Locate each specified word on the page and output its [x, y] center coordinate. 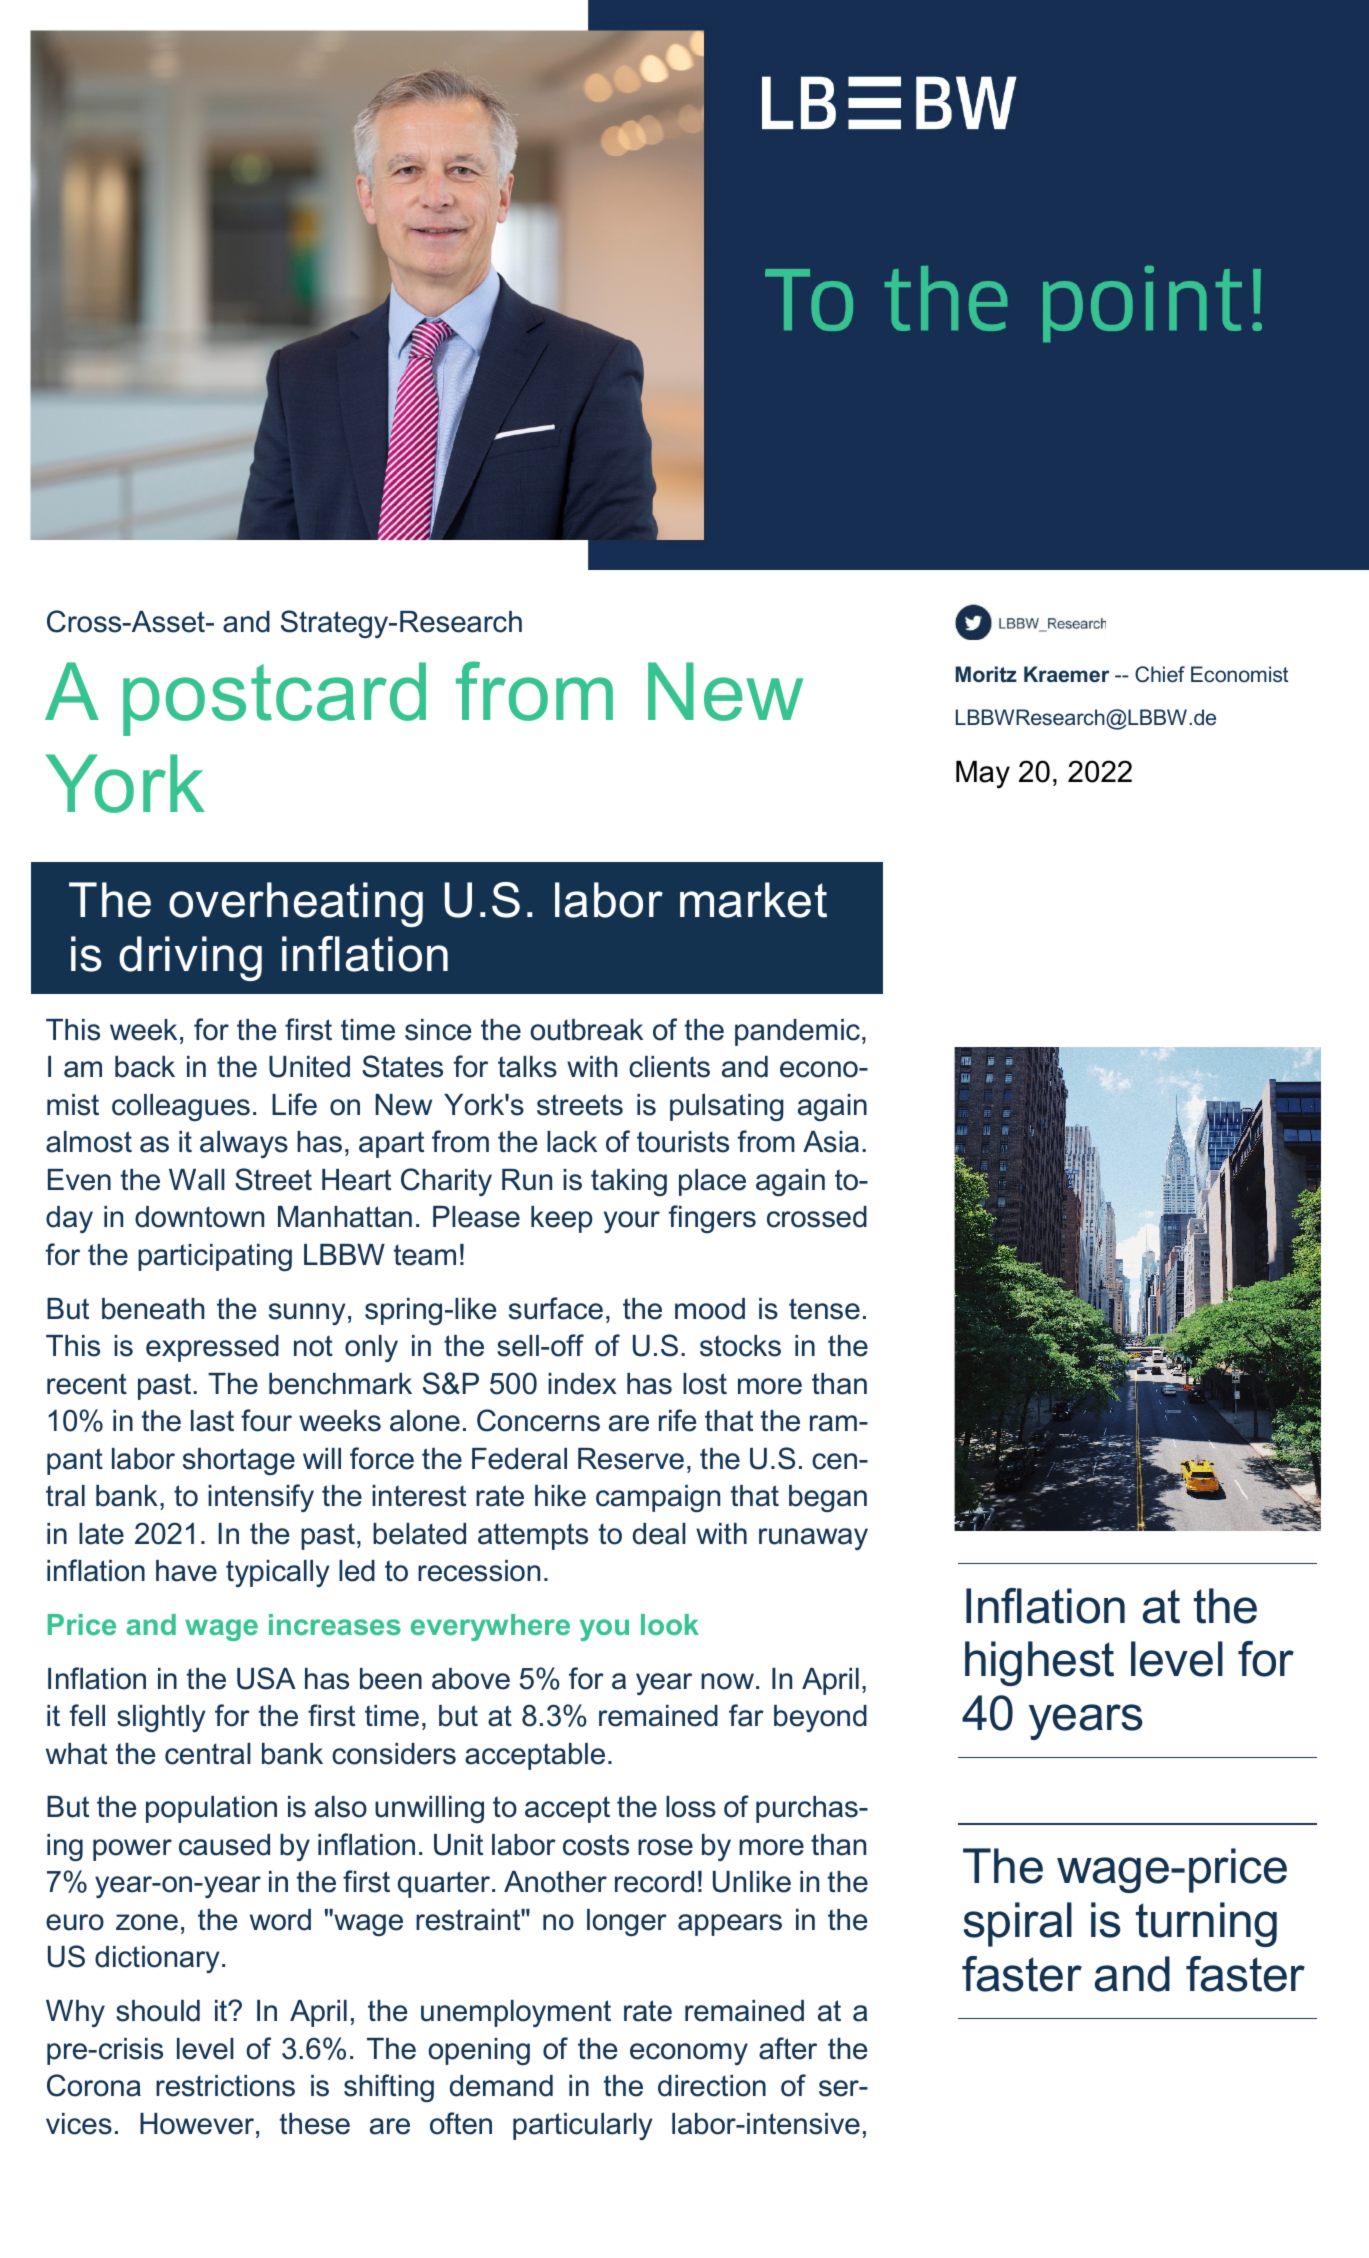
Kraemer [1067, 674]
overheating [296, 904]
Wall [197, 1180]
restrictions [225, 2086]
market [753, 900]
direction [712, 2086]
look [670, 1624]
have [186, 1571]
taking [629, 1182]
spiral [1017, 1924]
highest [1039, 1663]
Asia [831, 1142]
